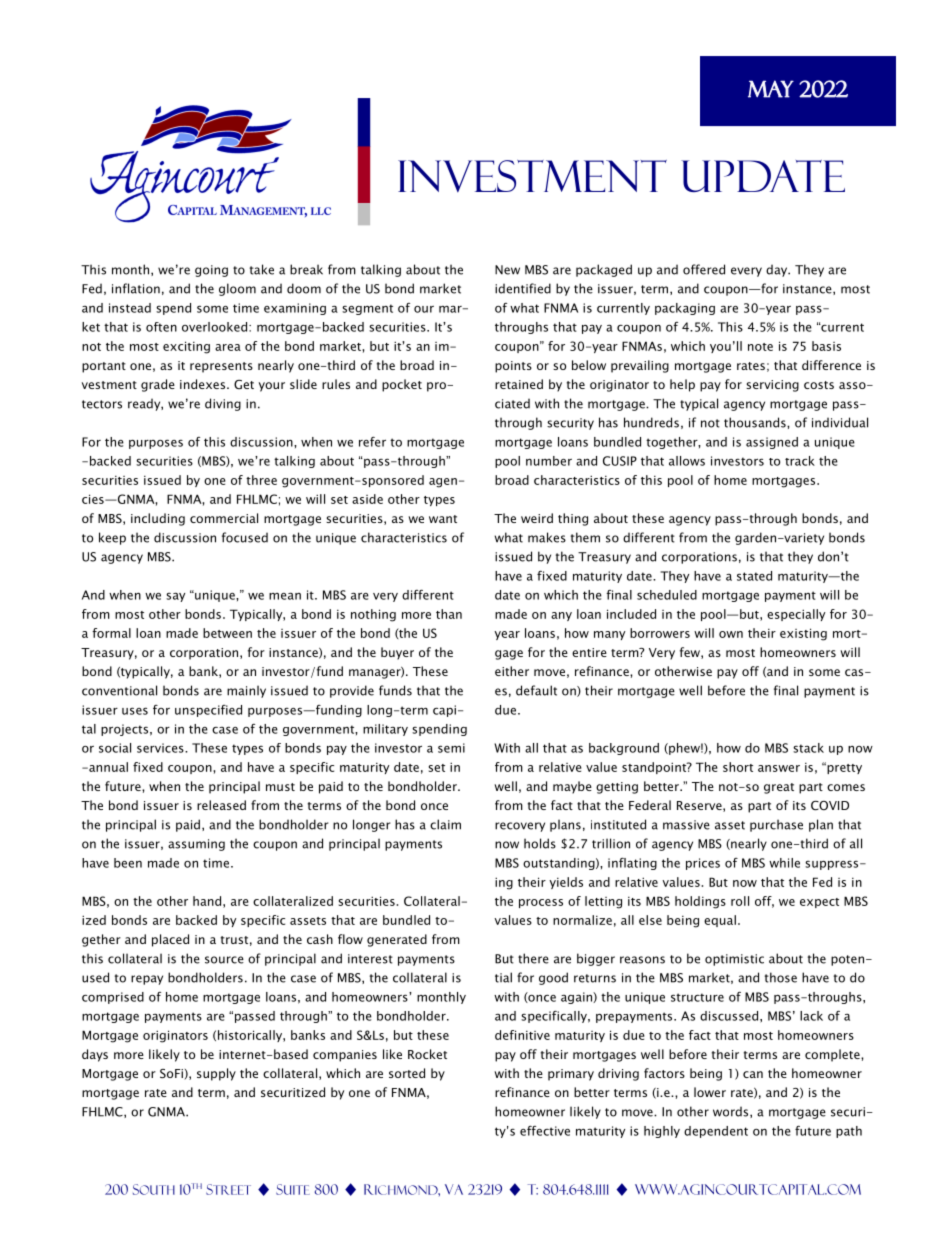  What do you see at coordinates (523, 288) in the screenshot?
I see `identified` at bounding box center [523, 288].
